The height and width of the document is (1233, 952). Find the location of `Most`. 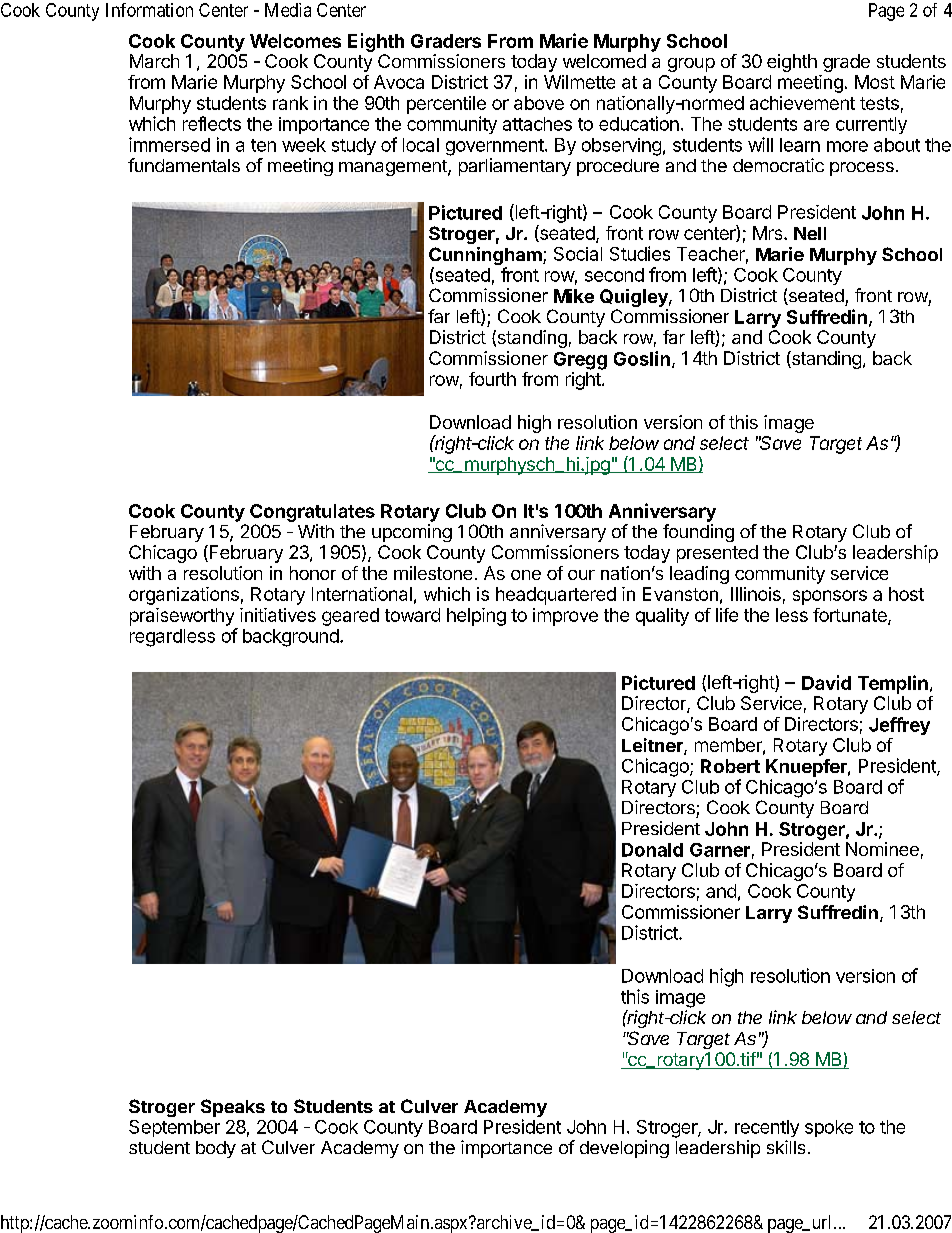

Most is located at coordinates (875, 82).
